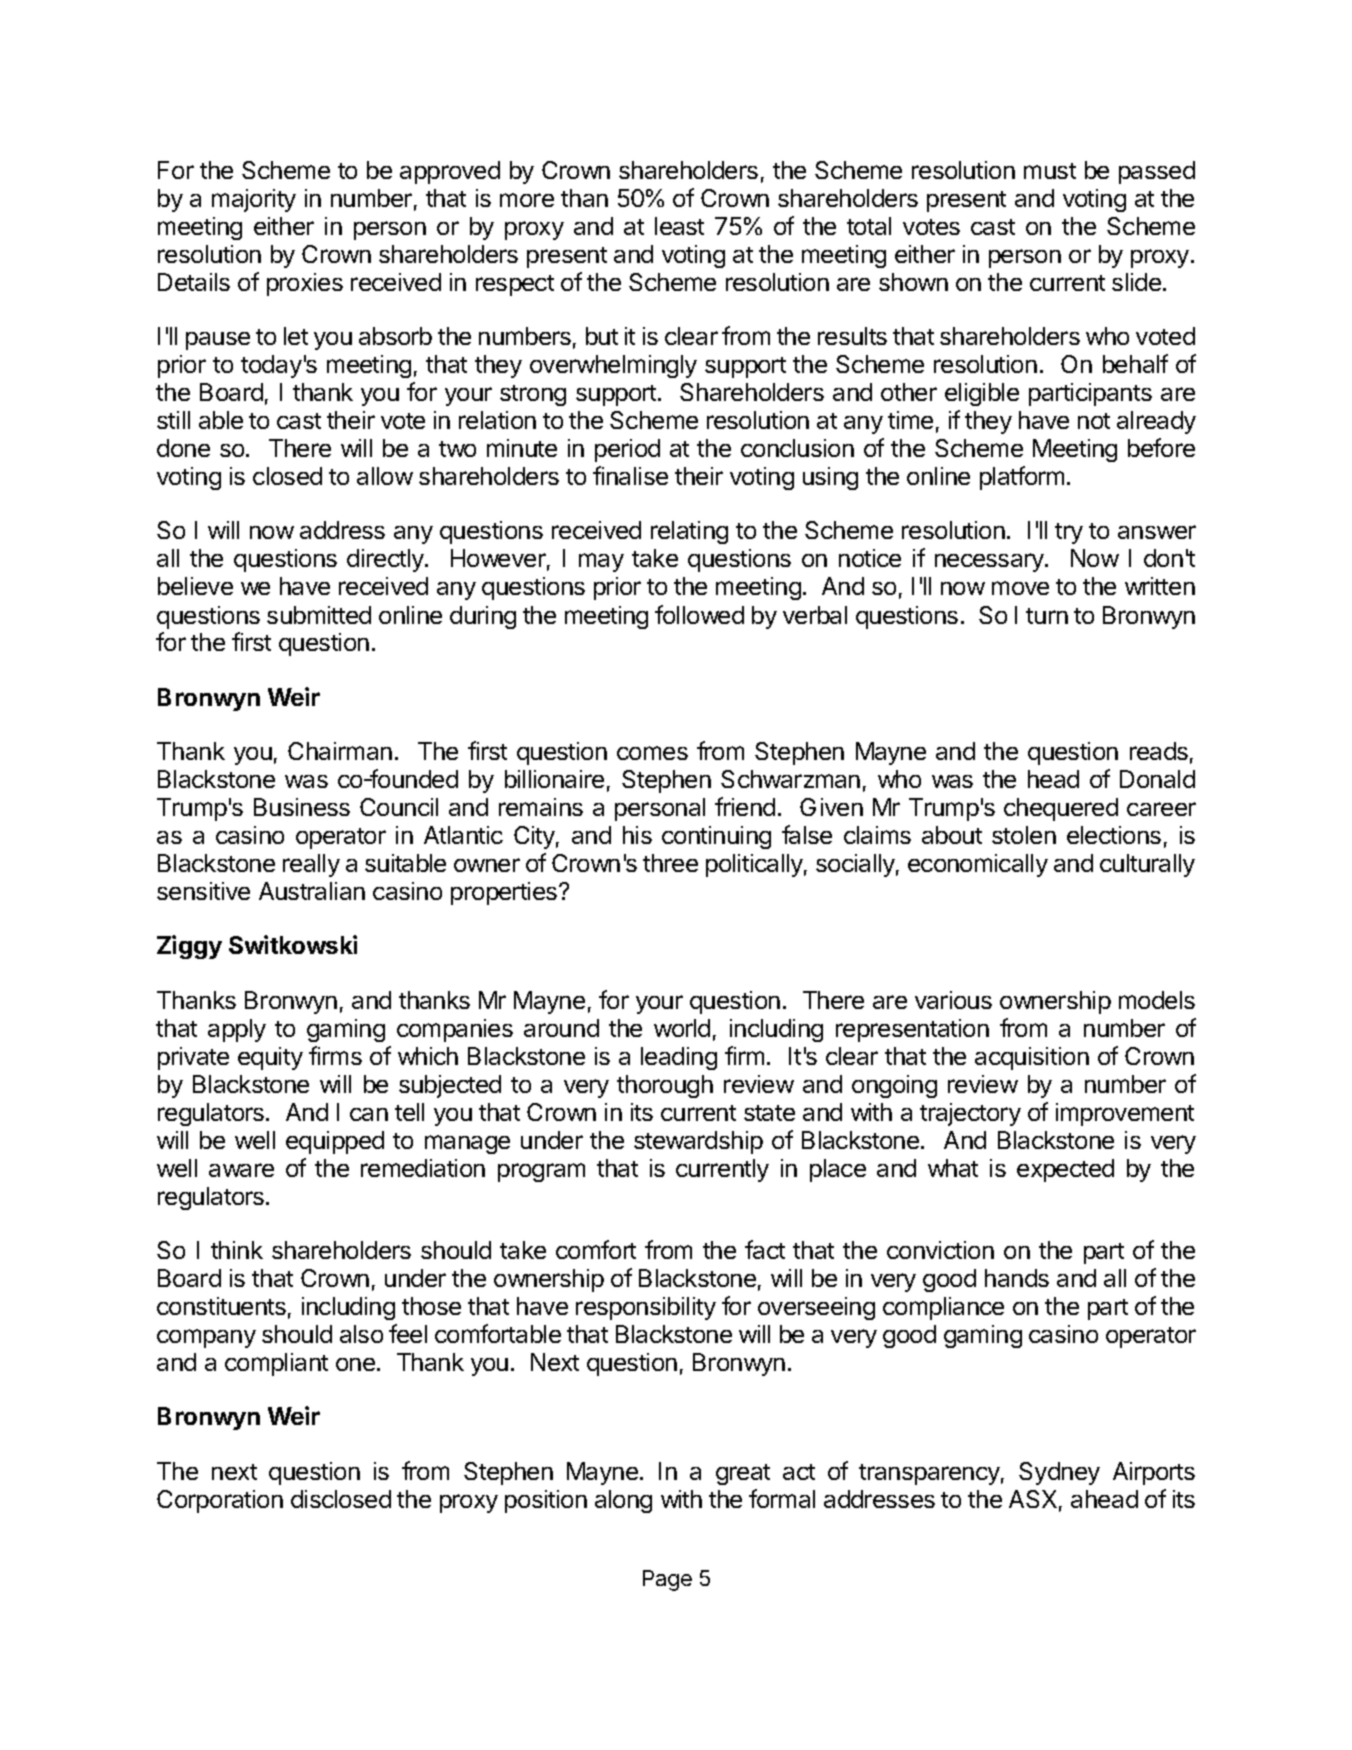 The image size is (1352, 1750). Describe the element at coordinates (665, 1086) in the screenshot. I see `thorough` at that location.
